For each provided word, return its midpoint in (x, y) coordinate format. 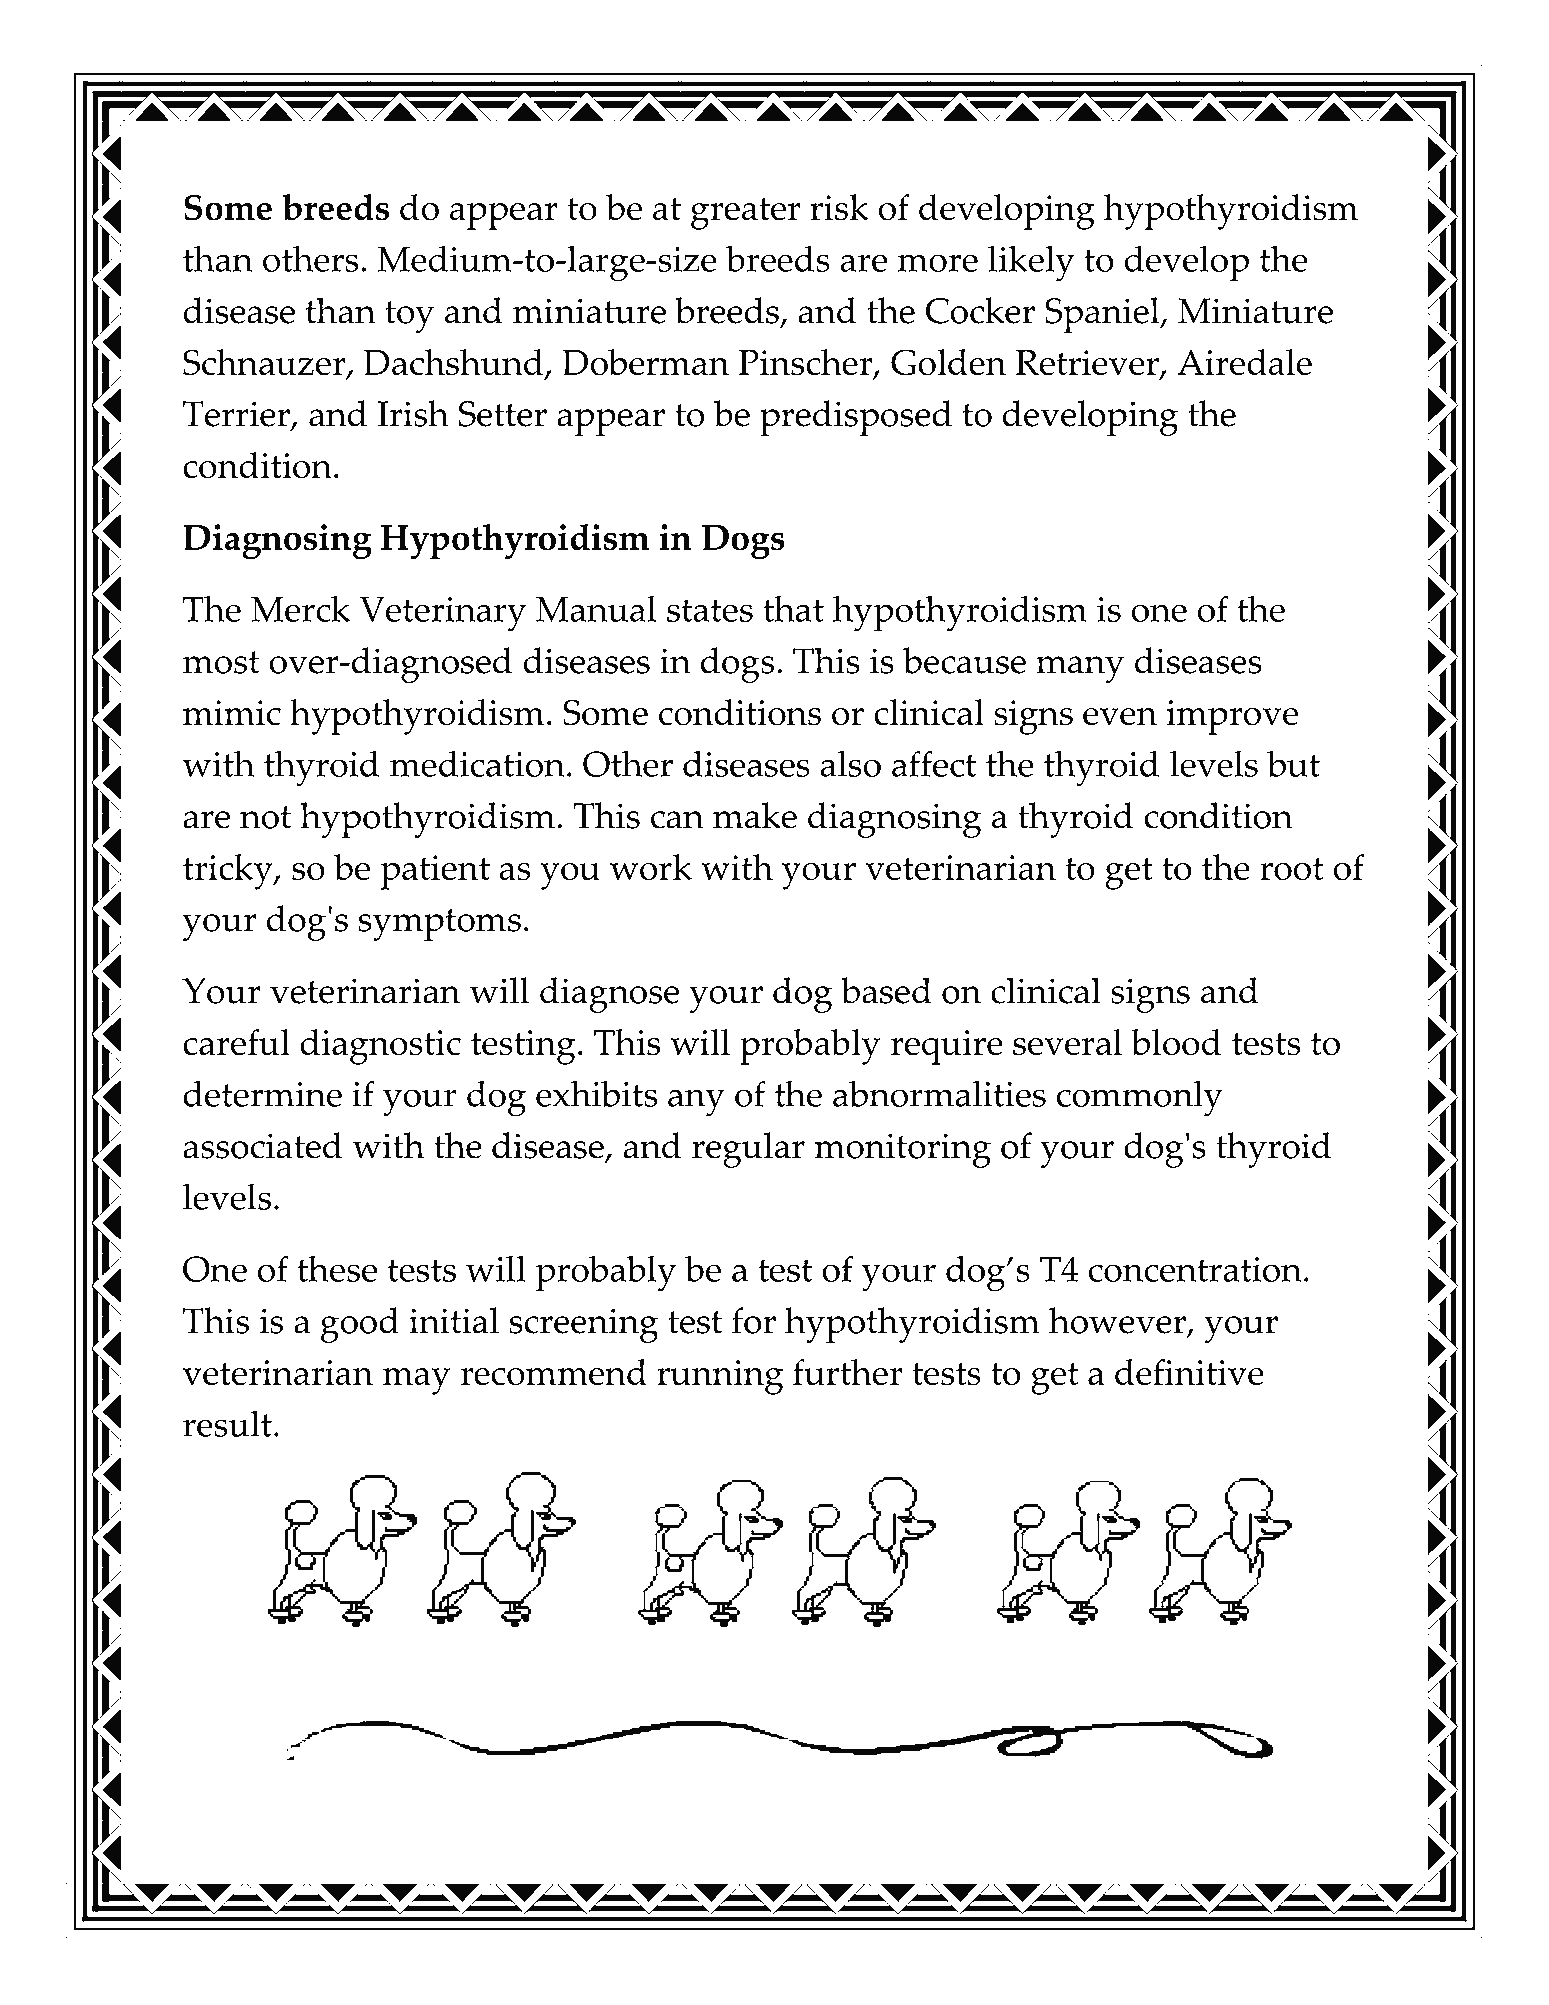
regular (748, 1150)
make (755, 815)
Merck (300, 609)
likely (1031, 263)
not (266, 817)
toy (409, 317)
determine (262, 1093)
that (793, 609)
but (1293, 763)
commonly (1140, 1098)
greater (745, 214)
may (416, 1381)
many (1080, 669)
